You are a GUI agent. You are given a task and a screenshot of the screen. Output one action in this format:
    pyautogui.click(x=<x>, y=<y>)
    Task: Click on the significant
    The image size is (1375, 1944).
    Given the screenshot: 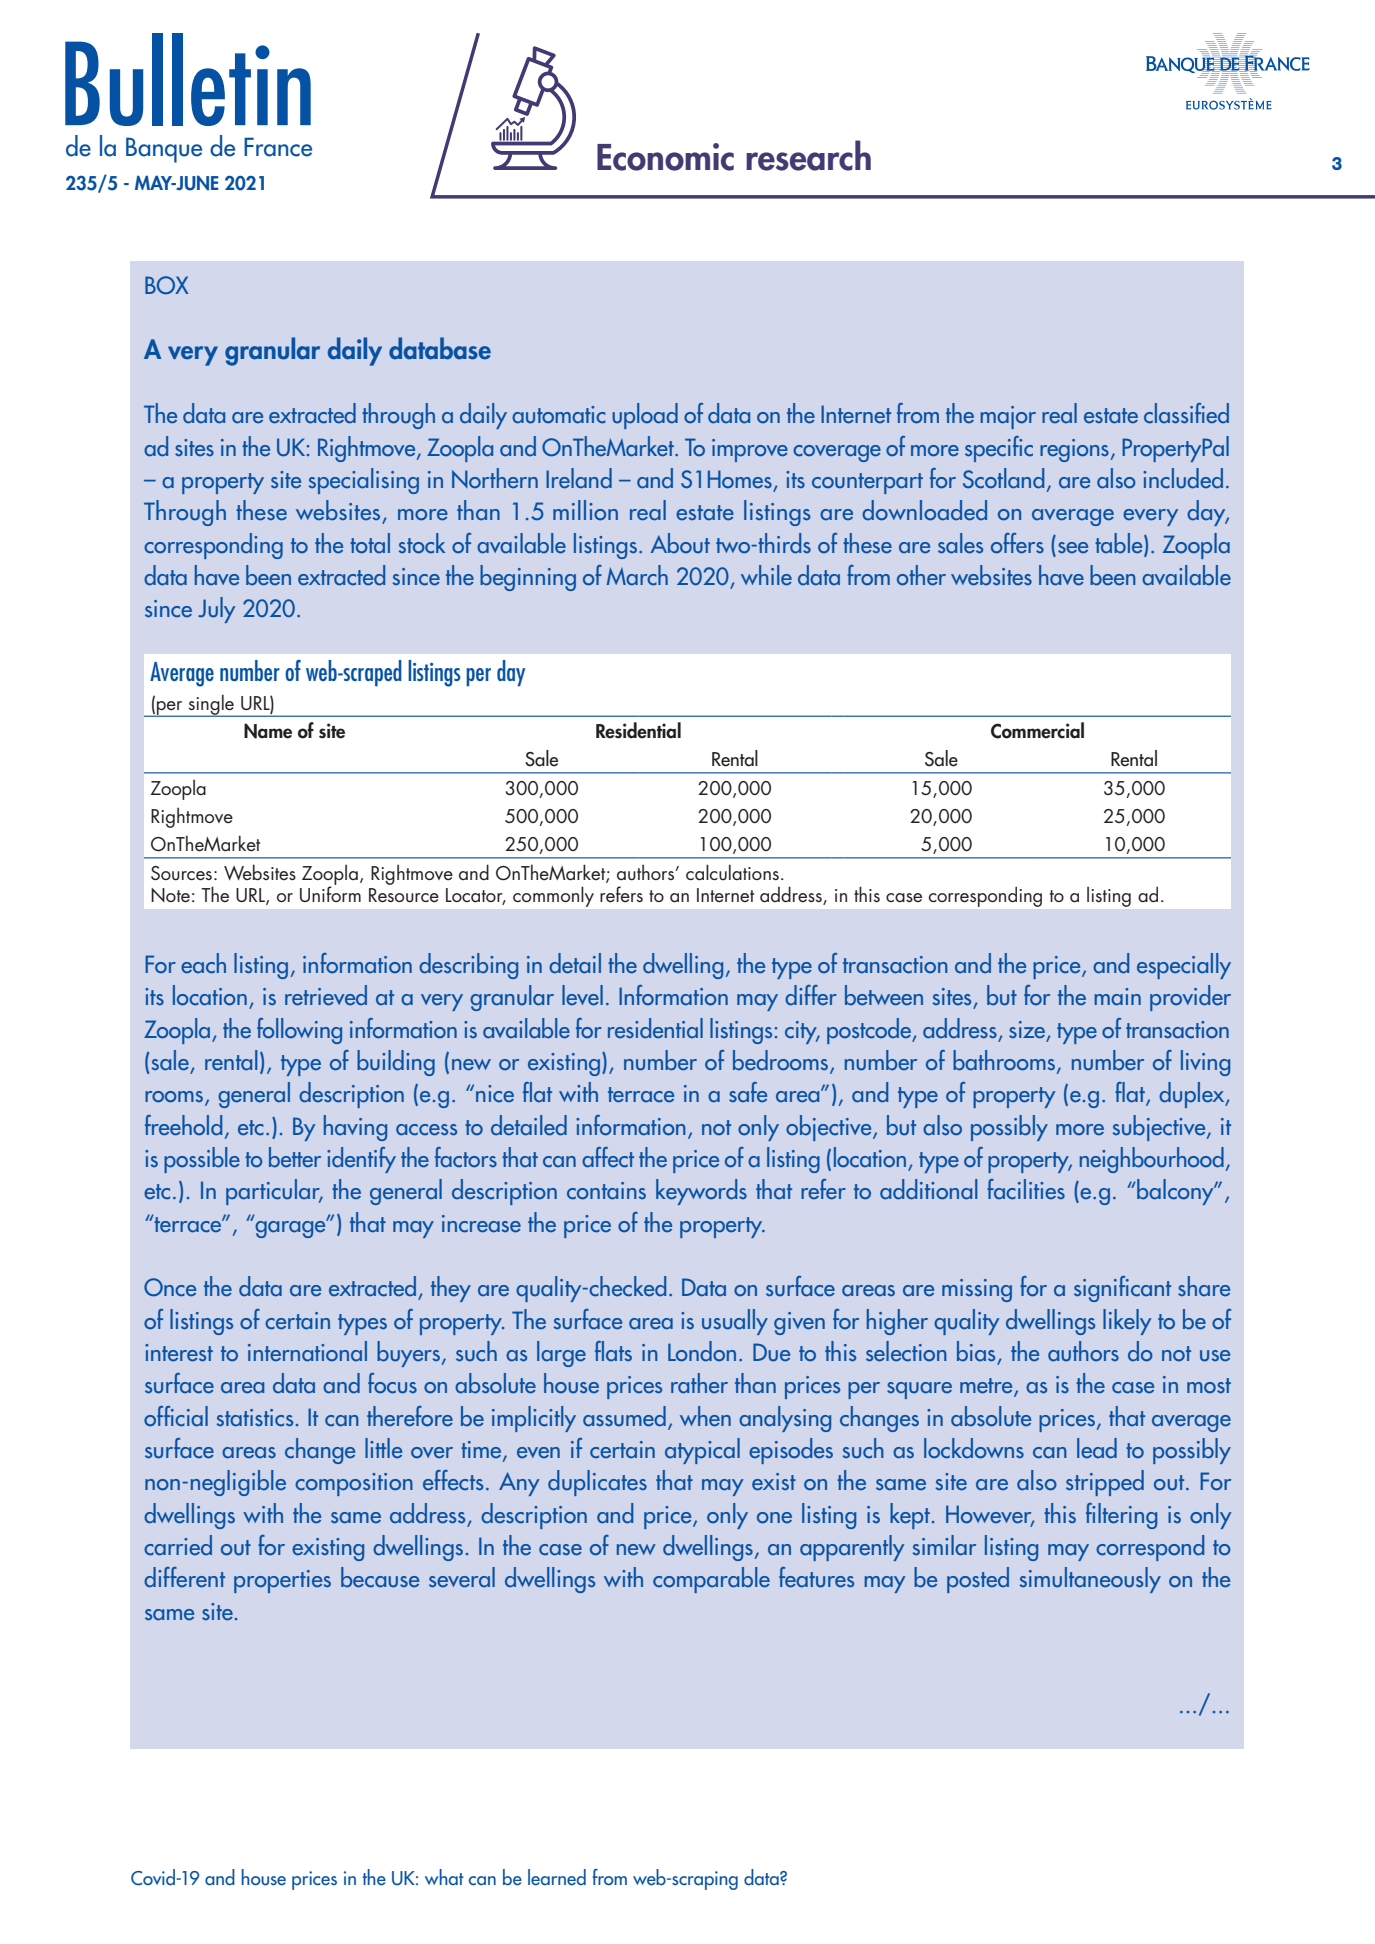 What is the action you would take?
    pyautogui.click(x=1122, y=1289)
